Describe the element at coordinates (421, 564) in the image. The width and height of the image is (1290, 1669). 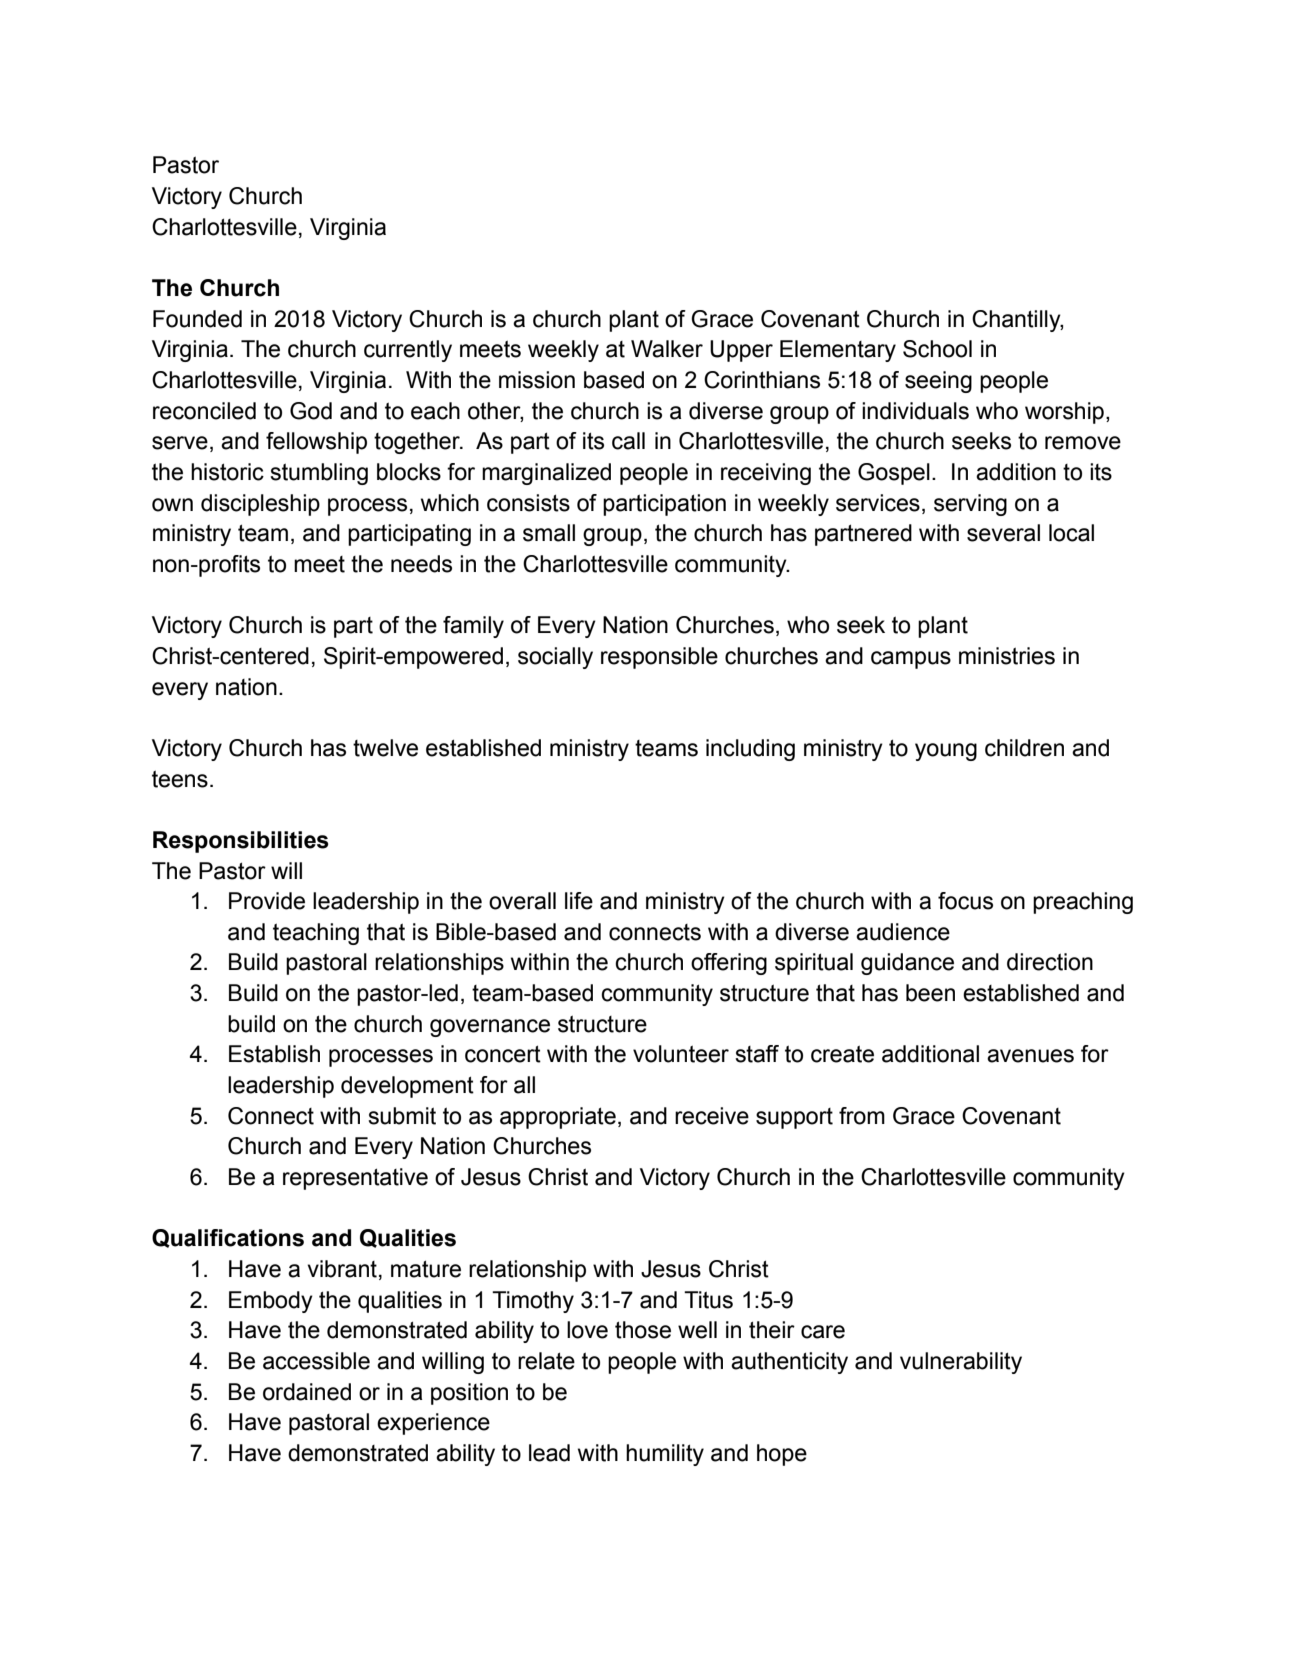
I see `needs` at that location.
